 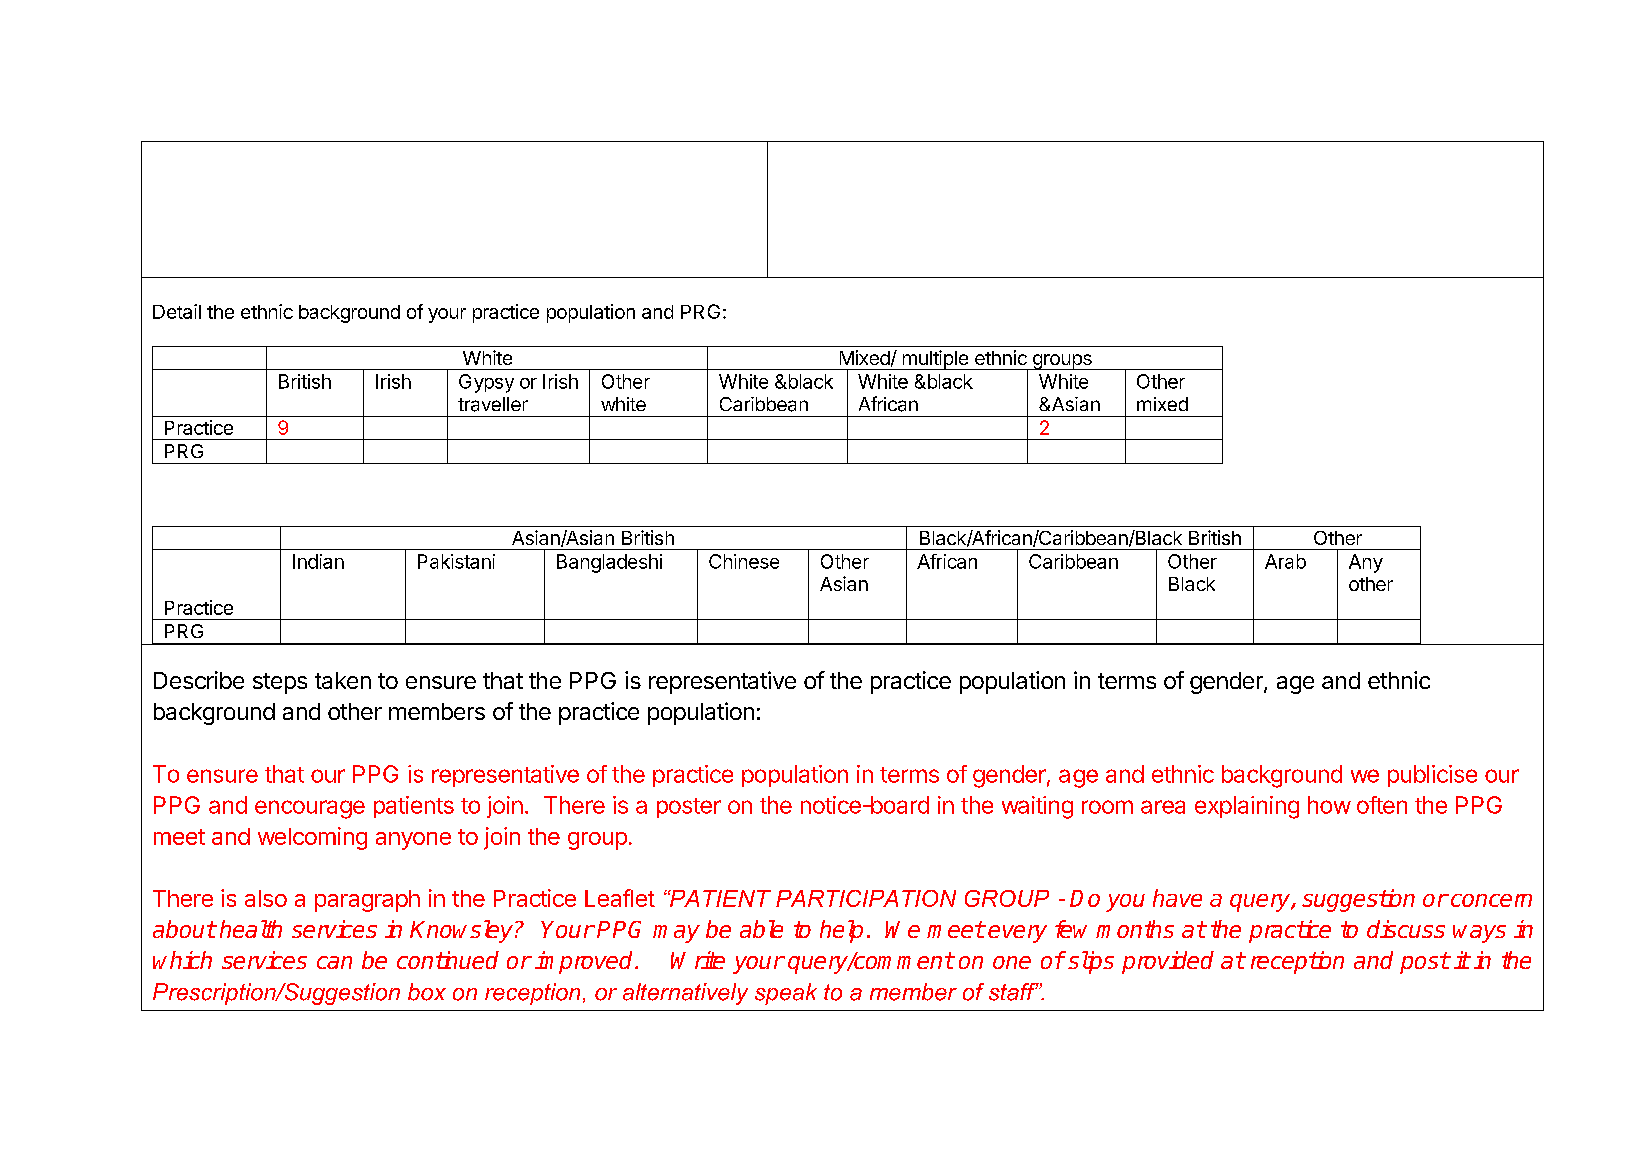 I want to click on Gypsy, so click(x=486, y=383).
